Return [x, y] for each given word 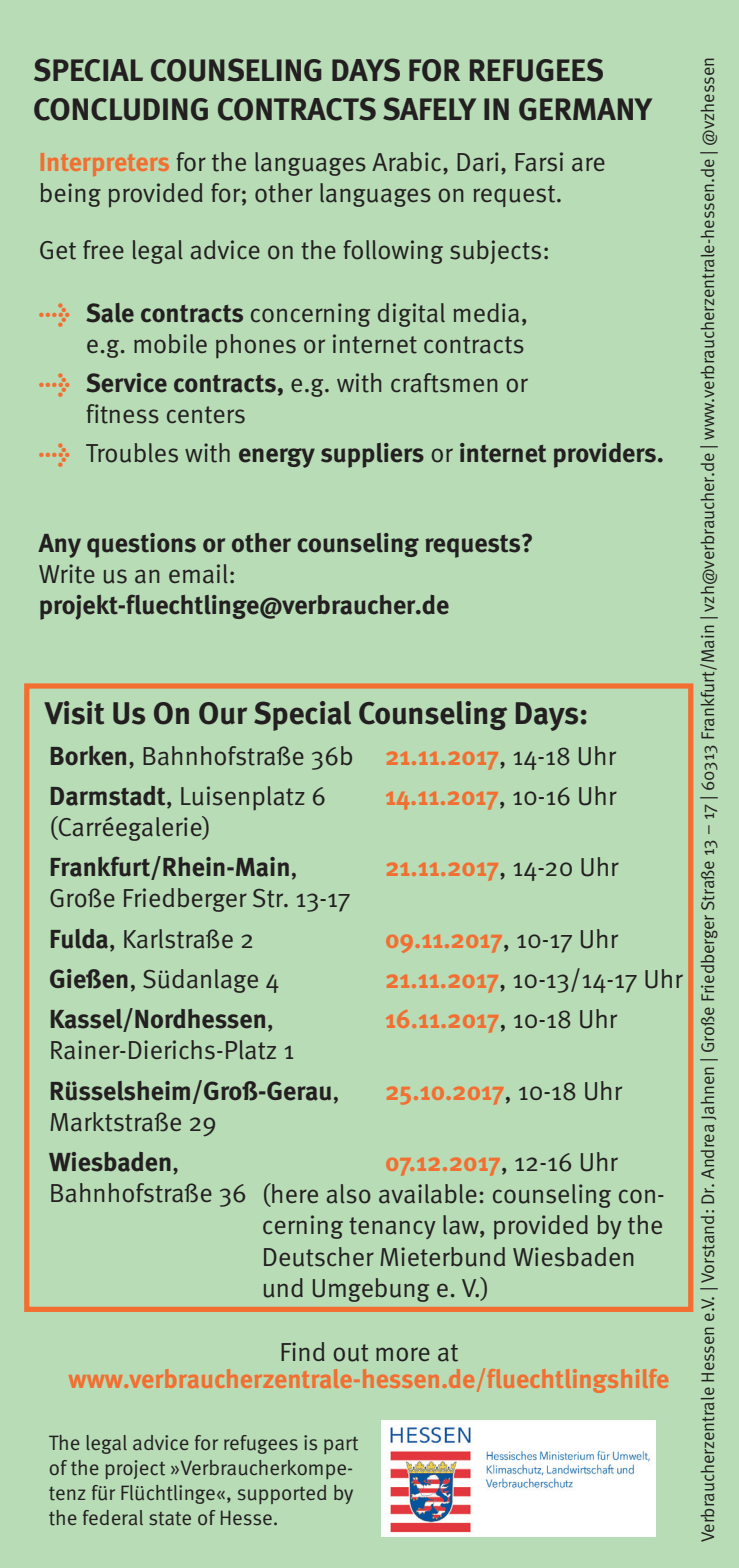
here [294, 1193]
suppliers [372, 455]
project [135, 1469]
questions [141, 545]
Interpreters [105, 164]
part [341, 1445]
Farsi [539, 162]
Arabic [408, 162]
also [349, 1194]
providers [606, 455]
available [428, 1194]
